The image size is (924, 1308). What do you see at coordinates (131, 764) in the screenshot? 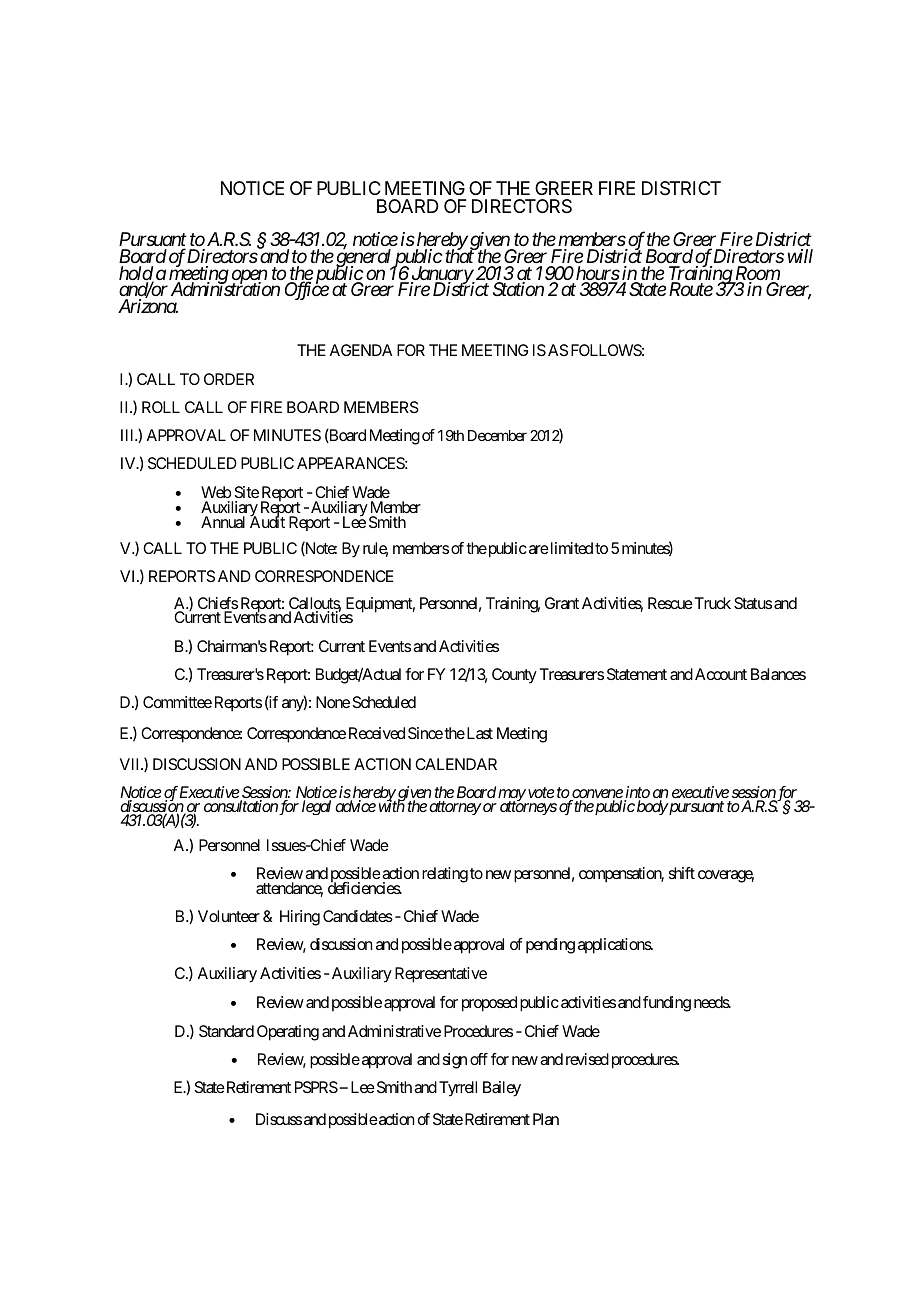
I see `VII` at bounding box center [131, 764].
